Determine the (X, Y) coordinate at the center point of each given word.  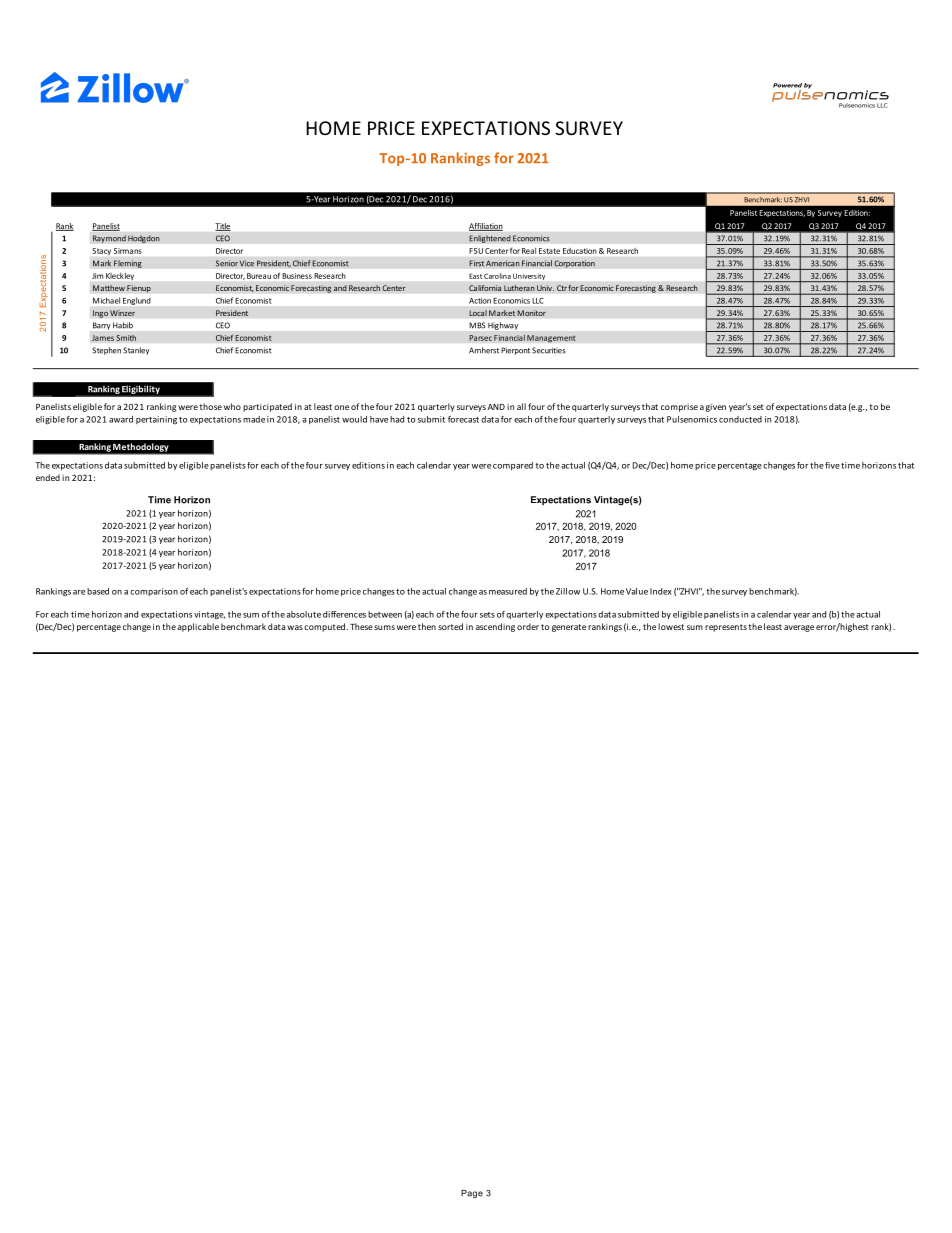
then (427, 626)
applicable (198, 627)
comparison (154, 592)
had (397, 419)
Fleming (128, 264)
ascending (495, 627)
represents (726, 628)
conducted (740, 419)
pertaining (156, 420)
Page (472, 1194)
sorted (450, 626)
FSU (476, 251)
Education (579, 251)
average (799, 628)
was (295, 627)
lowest (671, 626)
